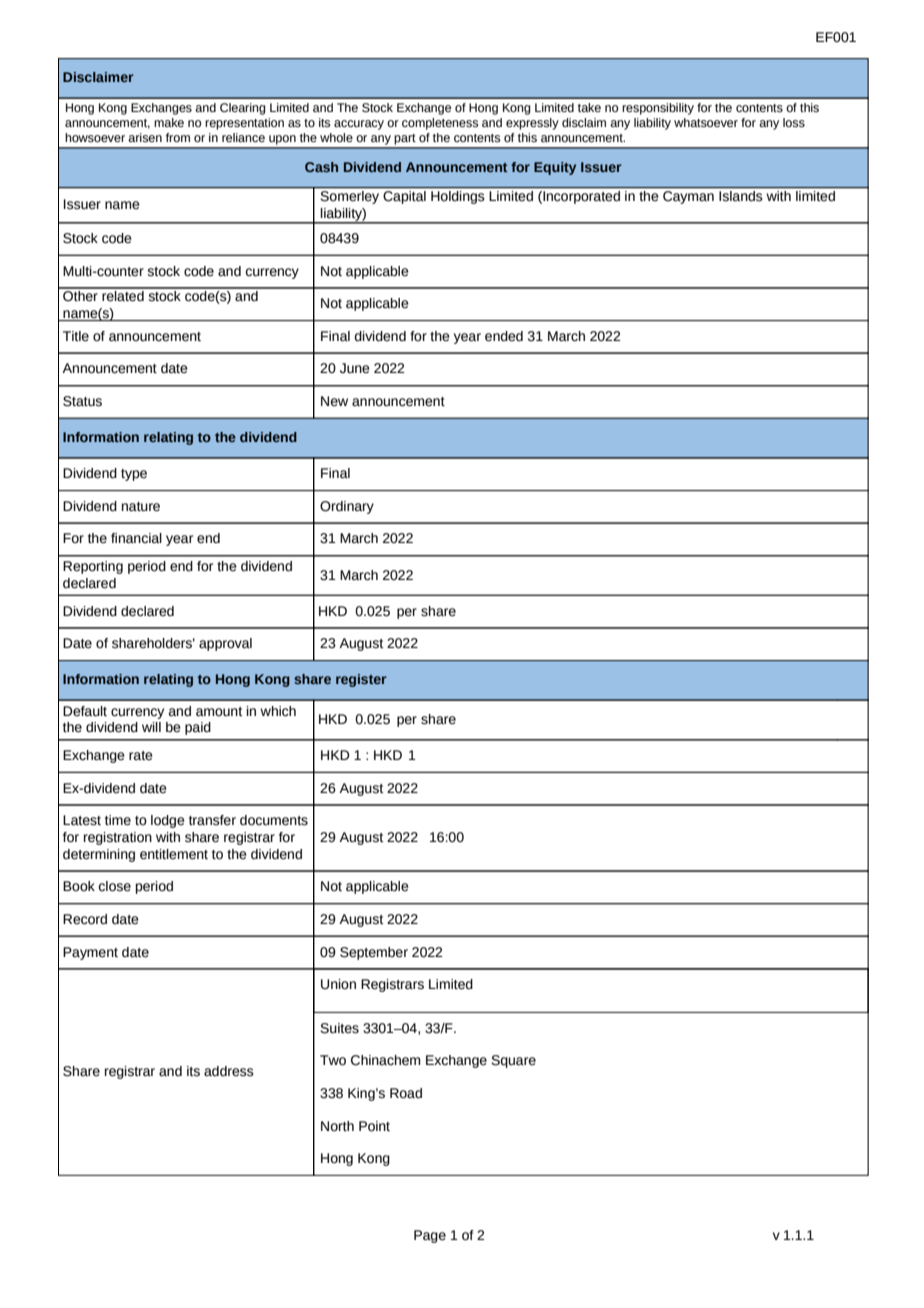  What do you see at coordinates (178, 137) in the page?
I see `from` at bounding box center [178, 137].
